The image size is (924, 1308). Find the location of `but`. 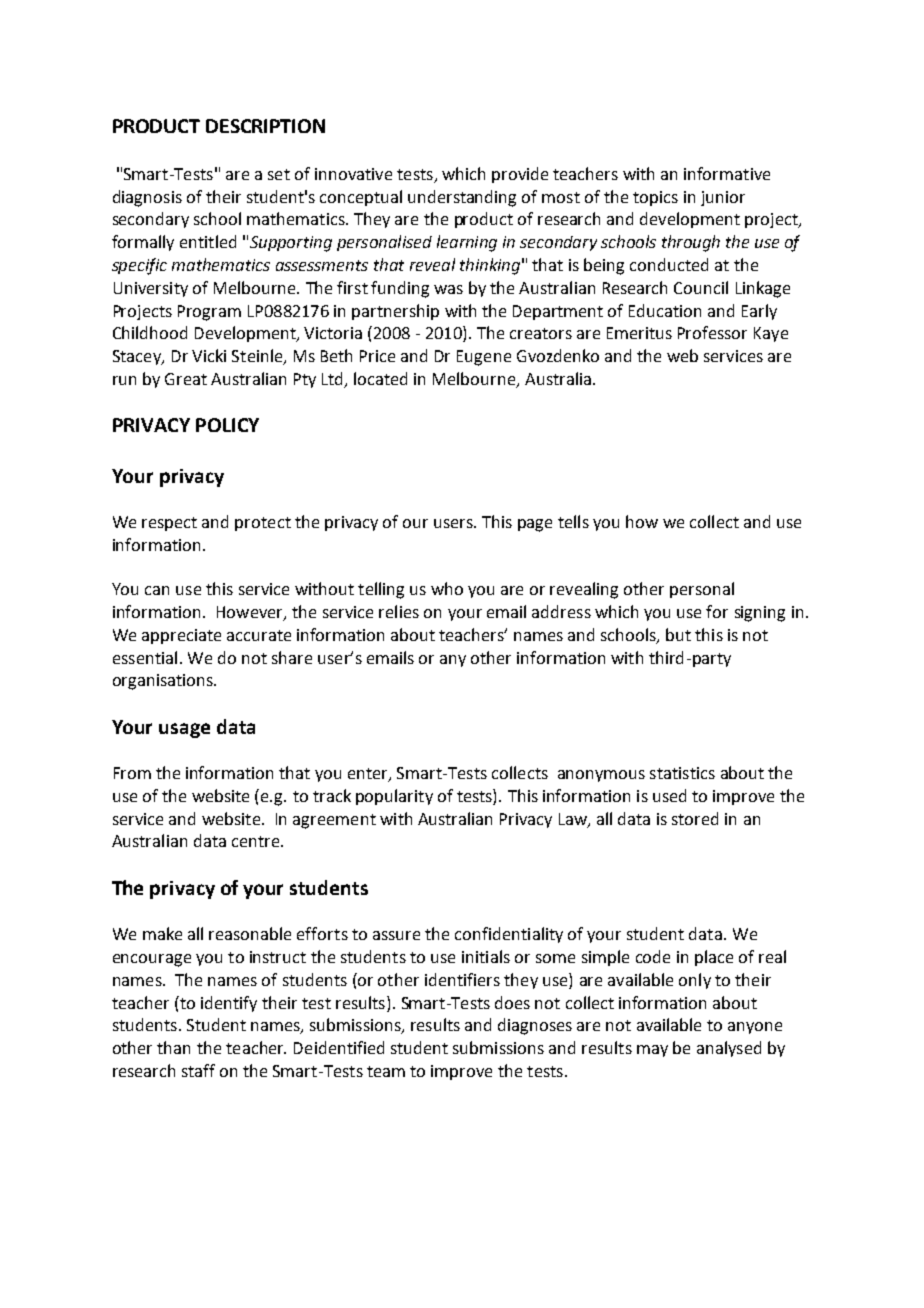

but is located at coordinates (678, 634).
